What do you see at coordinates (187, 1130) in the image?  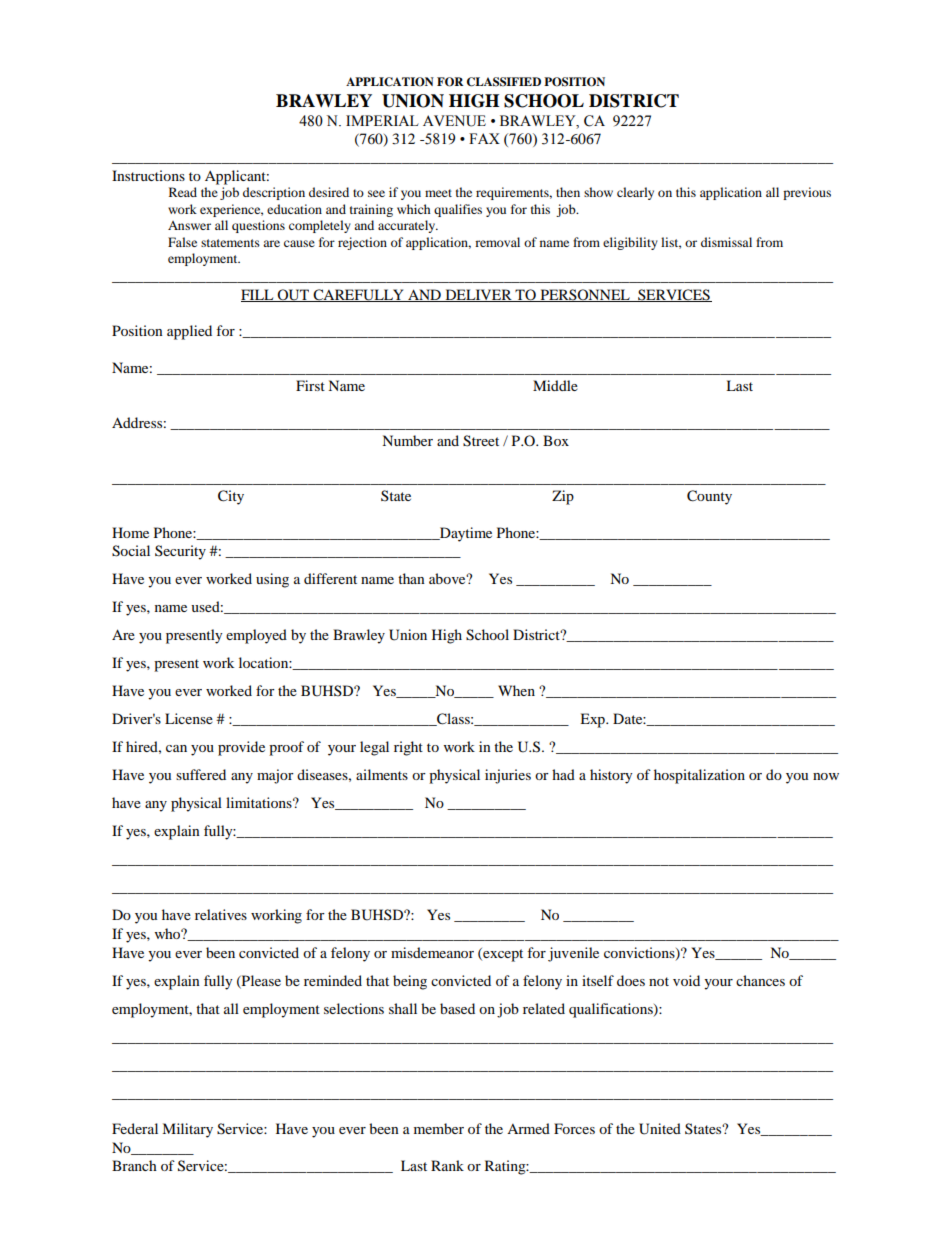 I see `Military` at bounding box center [187, 1130].
